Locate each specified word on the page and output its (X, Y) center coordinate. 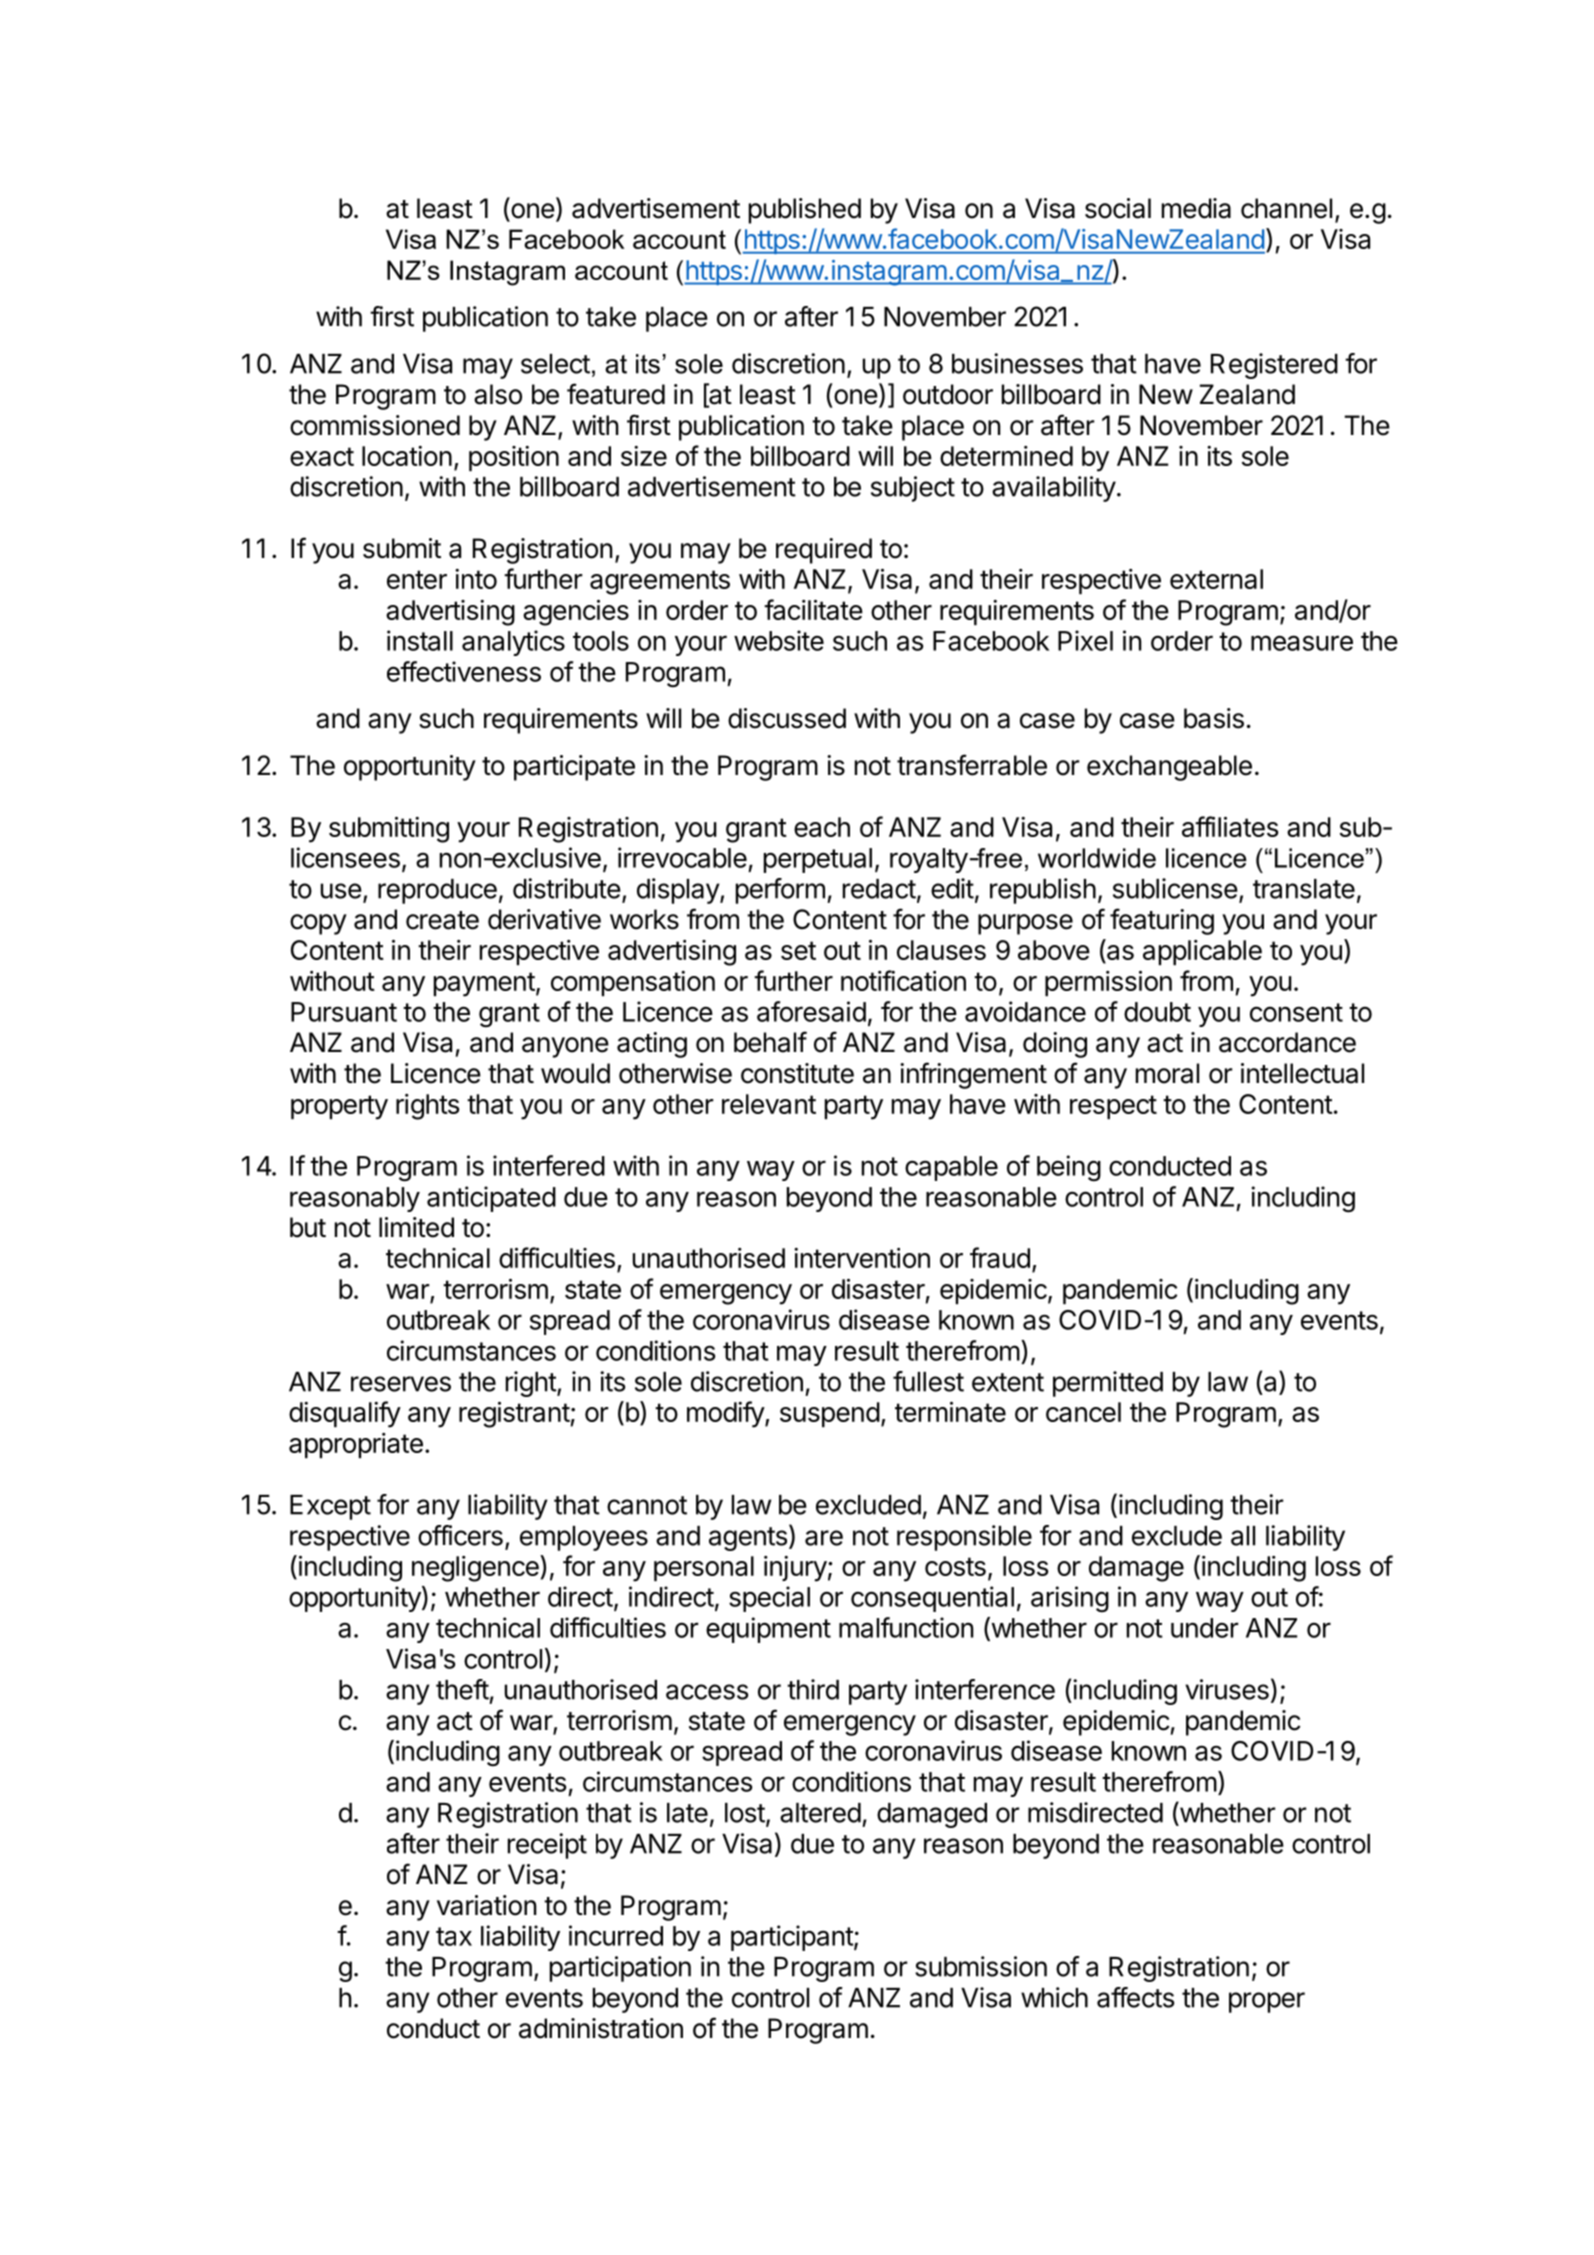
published (805, 211)
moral (1167, 1073)
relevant (769, 1104)
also (498, 394)
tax (454, 1936)
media (1196, 208)
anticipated (491, 1199)
